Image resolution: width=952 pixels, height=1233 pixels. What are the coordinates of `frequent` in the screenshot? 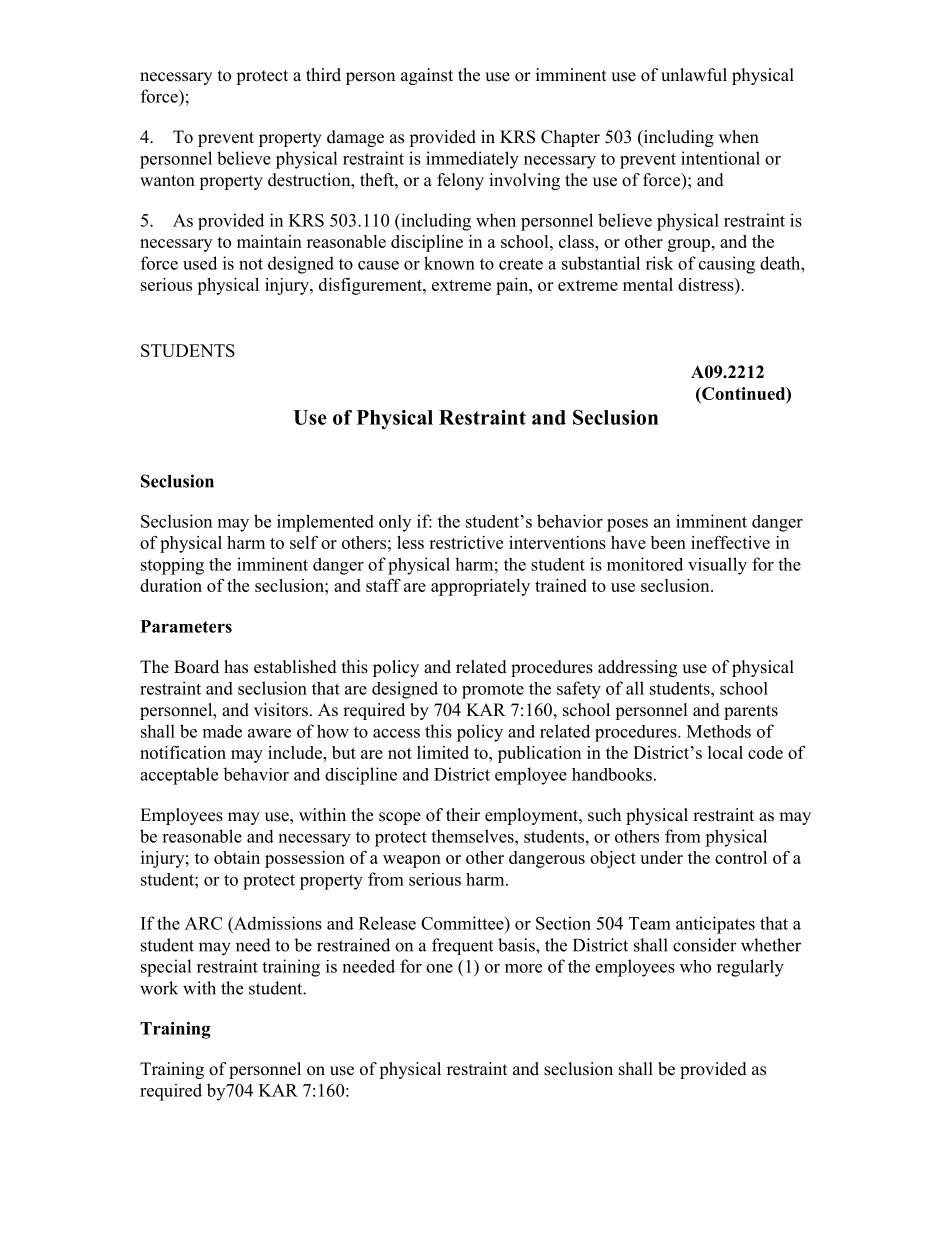 It's located at (462, 946).
